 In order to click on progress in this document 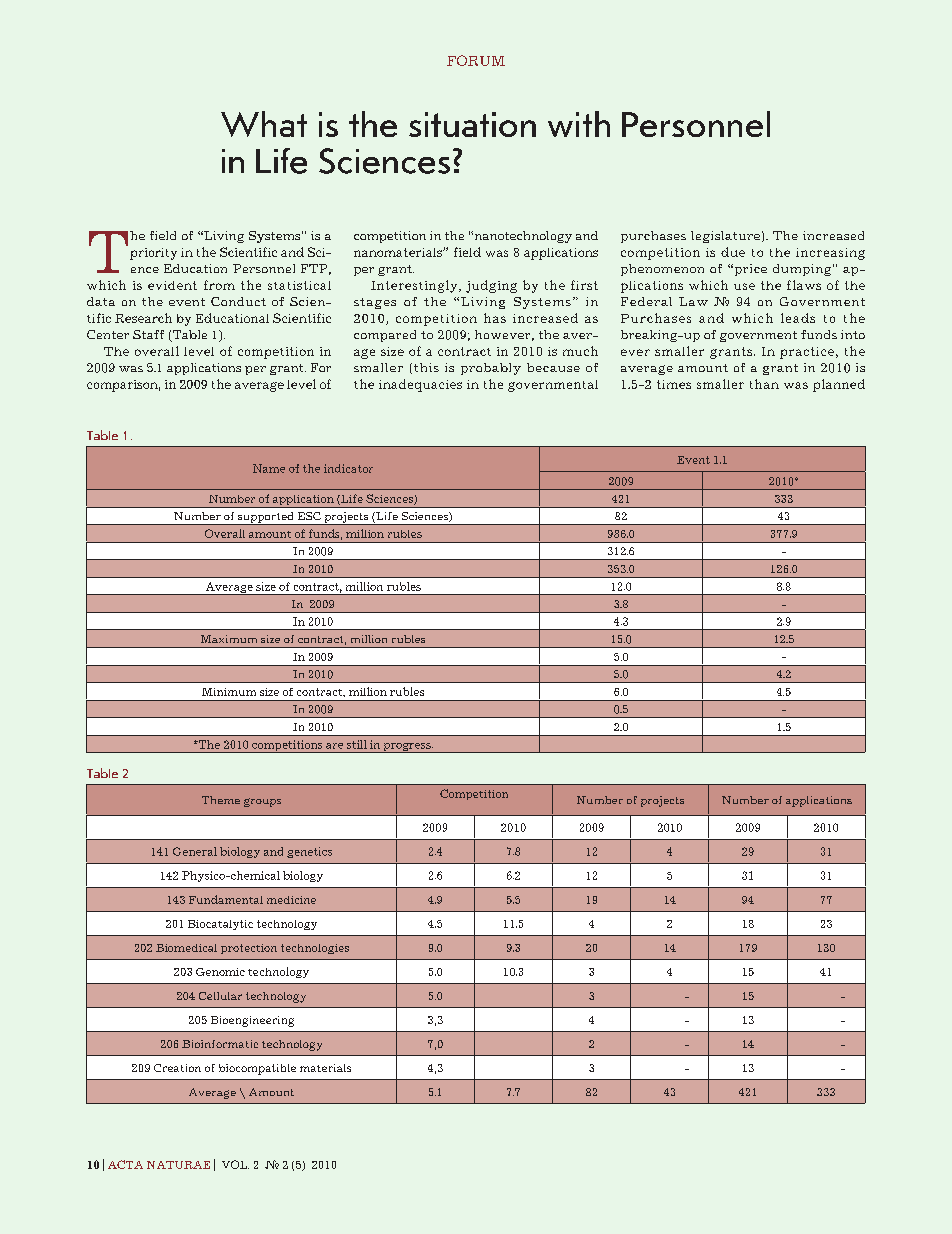, I will do `click(407, 748)`.
